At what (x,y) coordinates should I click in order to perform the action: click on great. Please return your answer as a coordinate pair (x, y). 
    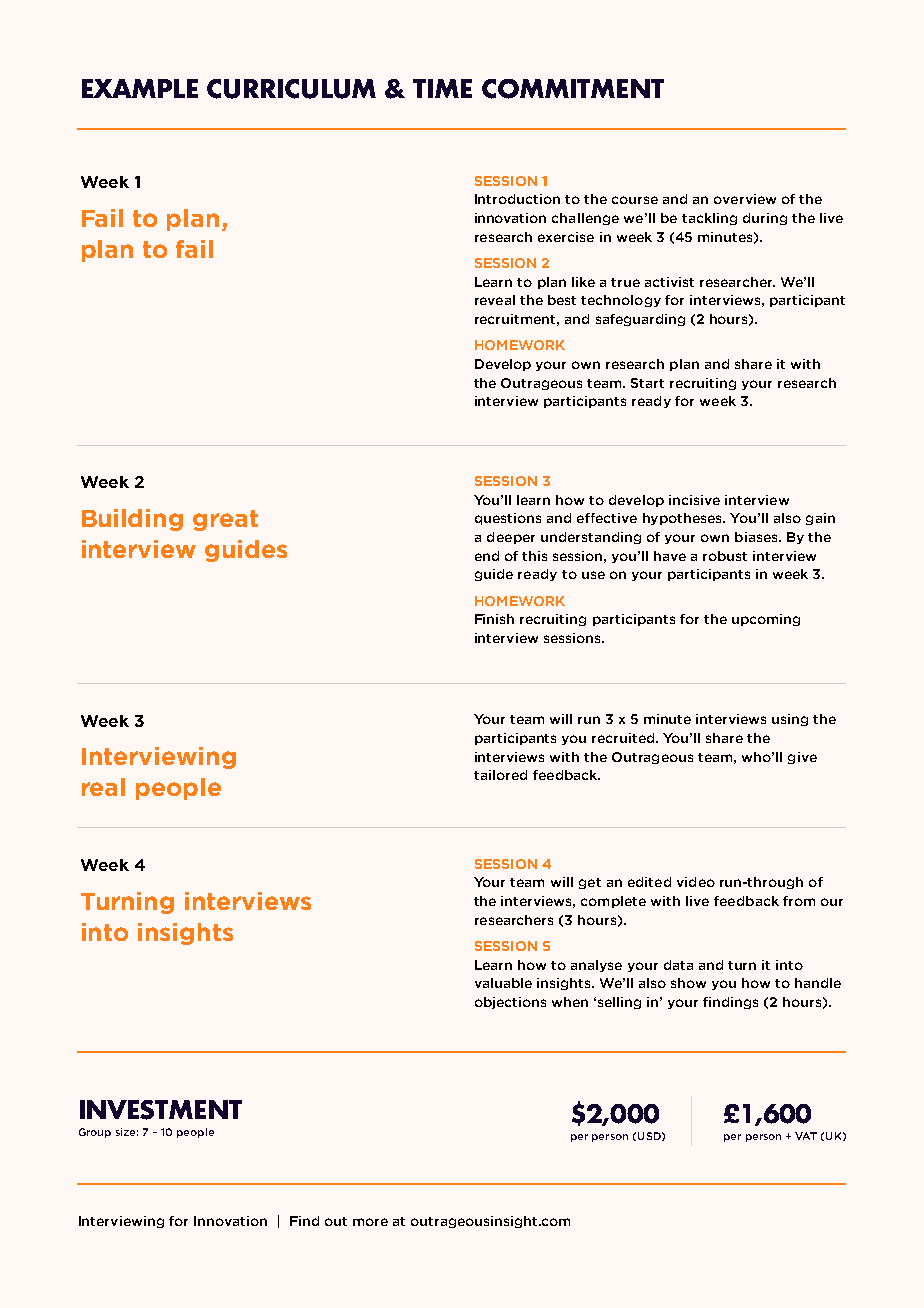
    Looking at the image, I should click on (225, 520).
